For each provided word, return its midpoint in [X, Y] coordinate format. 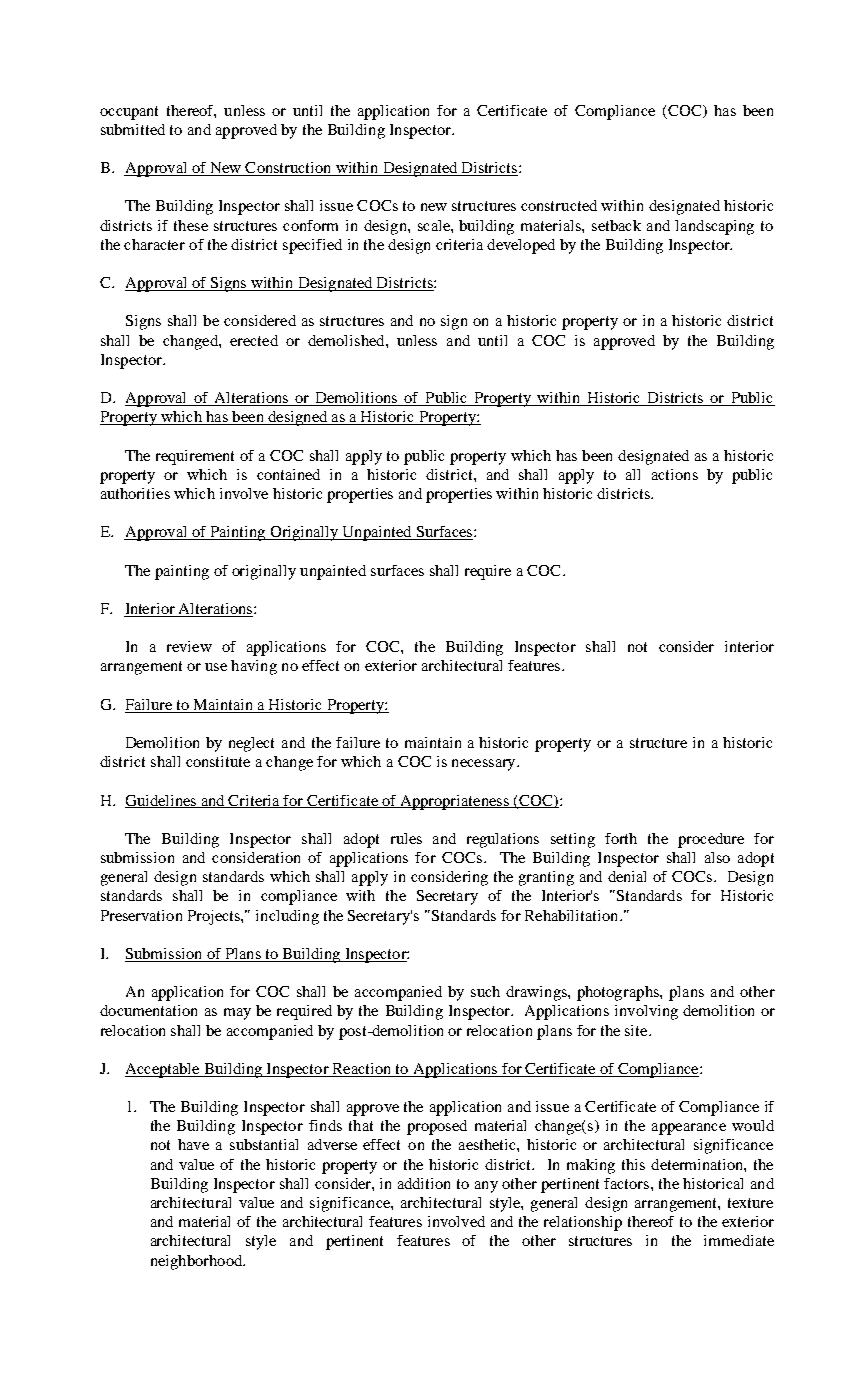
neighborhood [198, 1262]
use [216, 667]
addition [424, 1183]
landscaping [714, 227]
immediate [739, 1240]
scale [435, 225]
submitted [133, 129]
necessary [485, 765]
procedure [711, 840]
